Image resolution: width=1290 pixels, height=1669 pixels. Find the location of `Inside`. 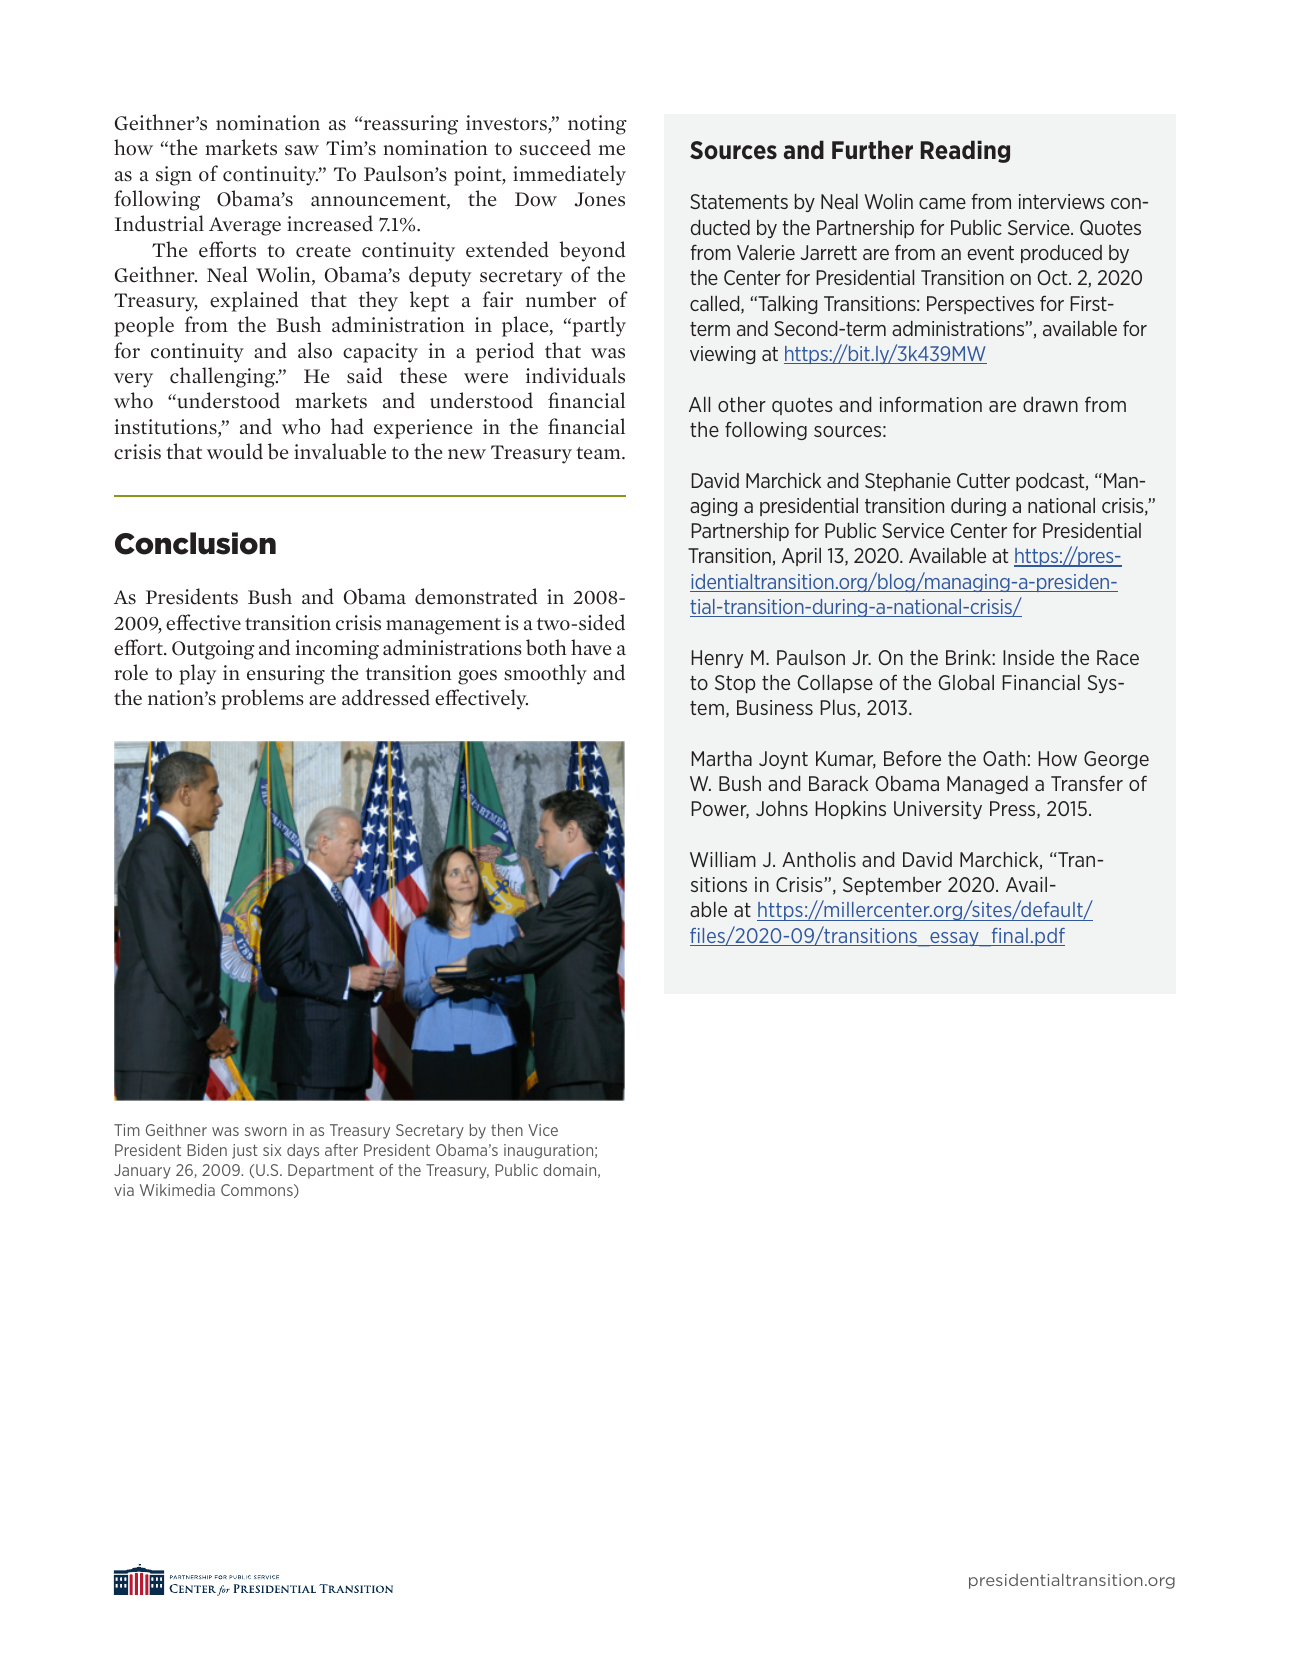

Inside is located at coordinates (1028, 657).
